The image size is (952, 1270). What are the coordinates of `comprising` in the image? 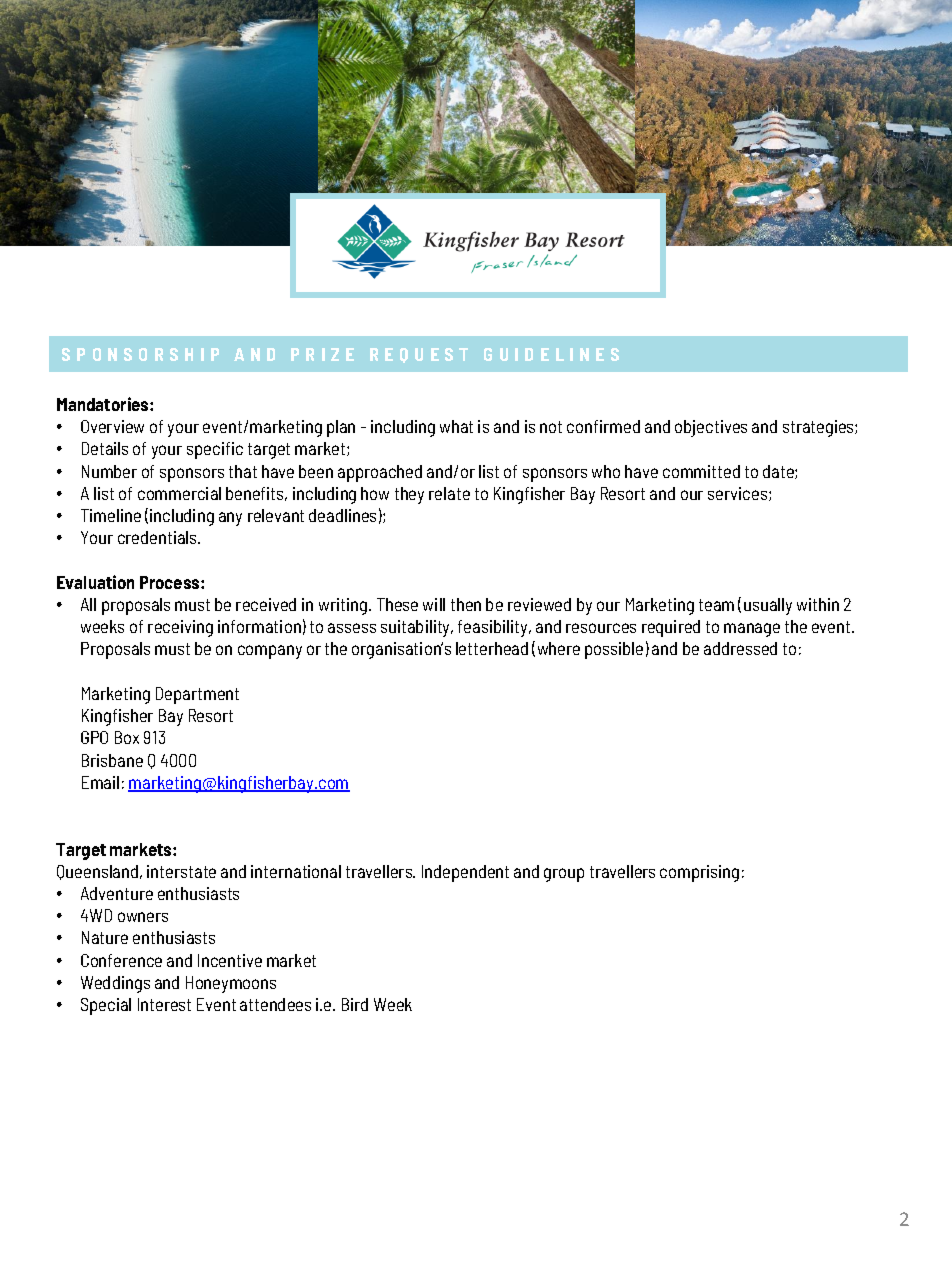 It's located at (699, 873).
